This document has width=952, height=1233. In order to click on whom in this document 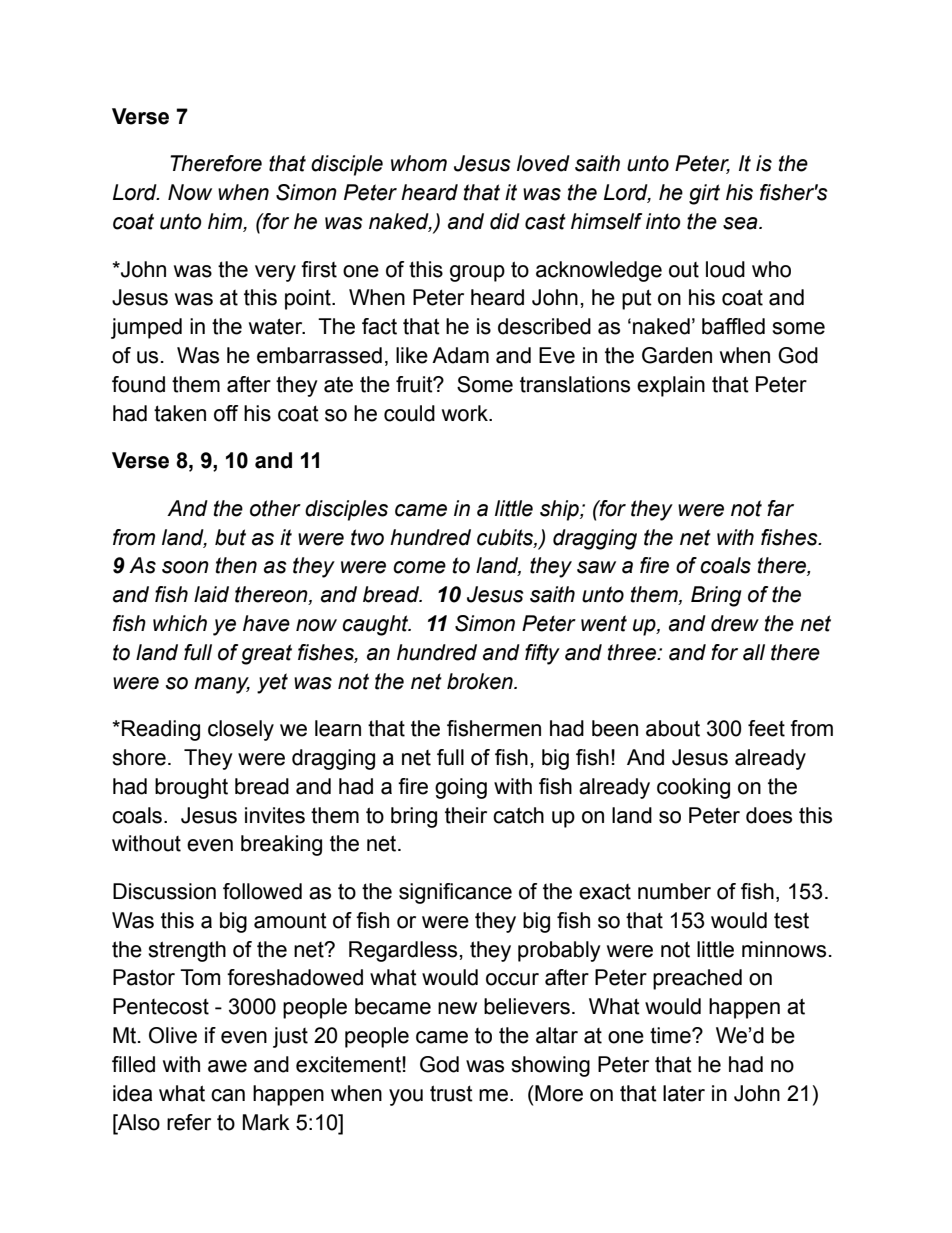, I will do `click(419, 163)`.
